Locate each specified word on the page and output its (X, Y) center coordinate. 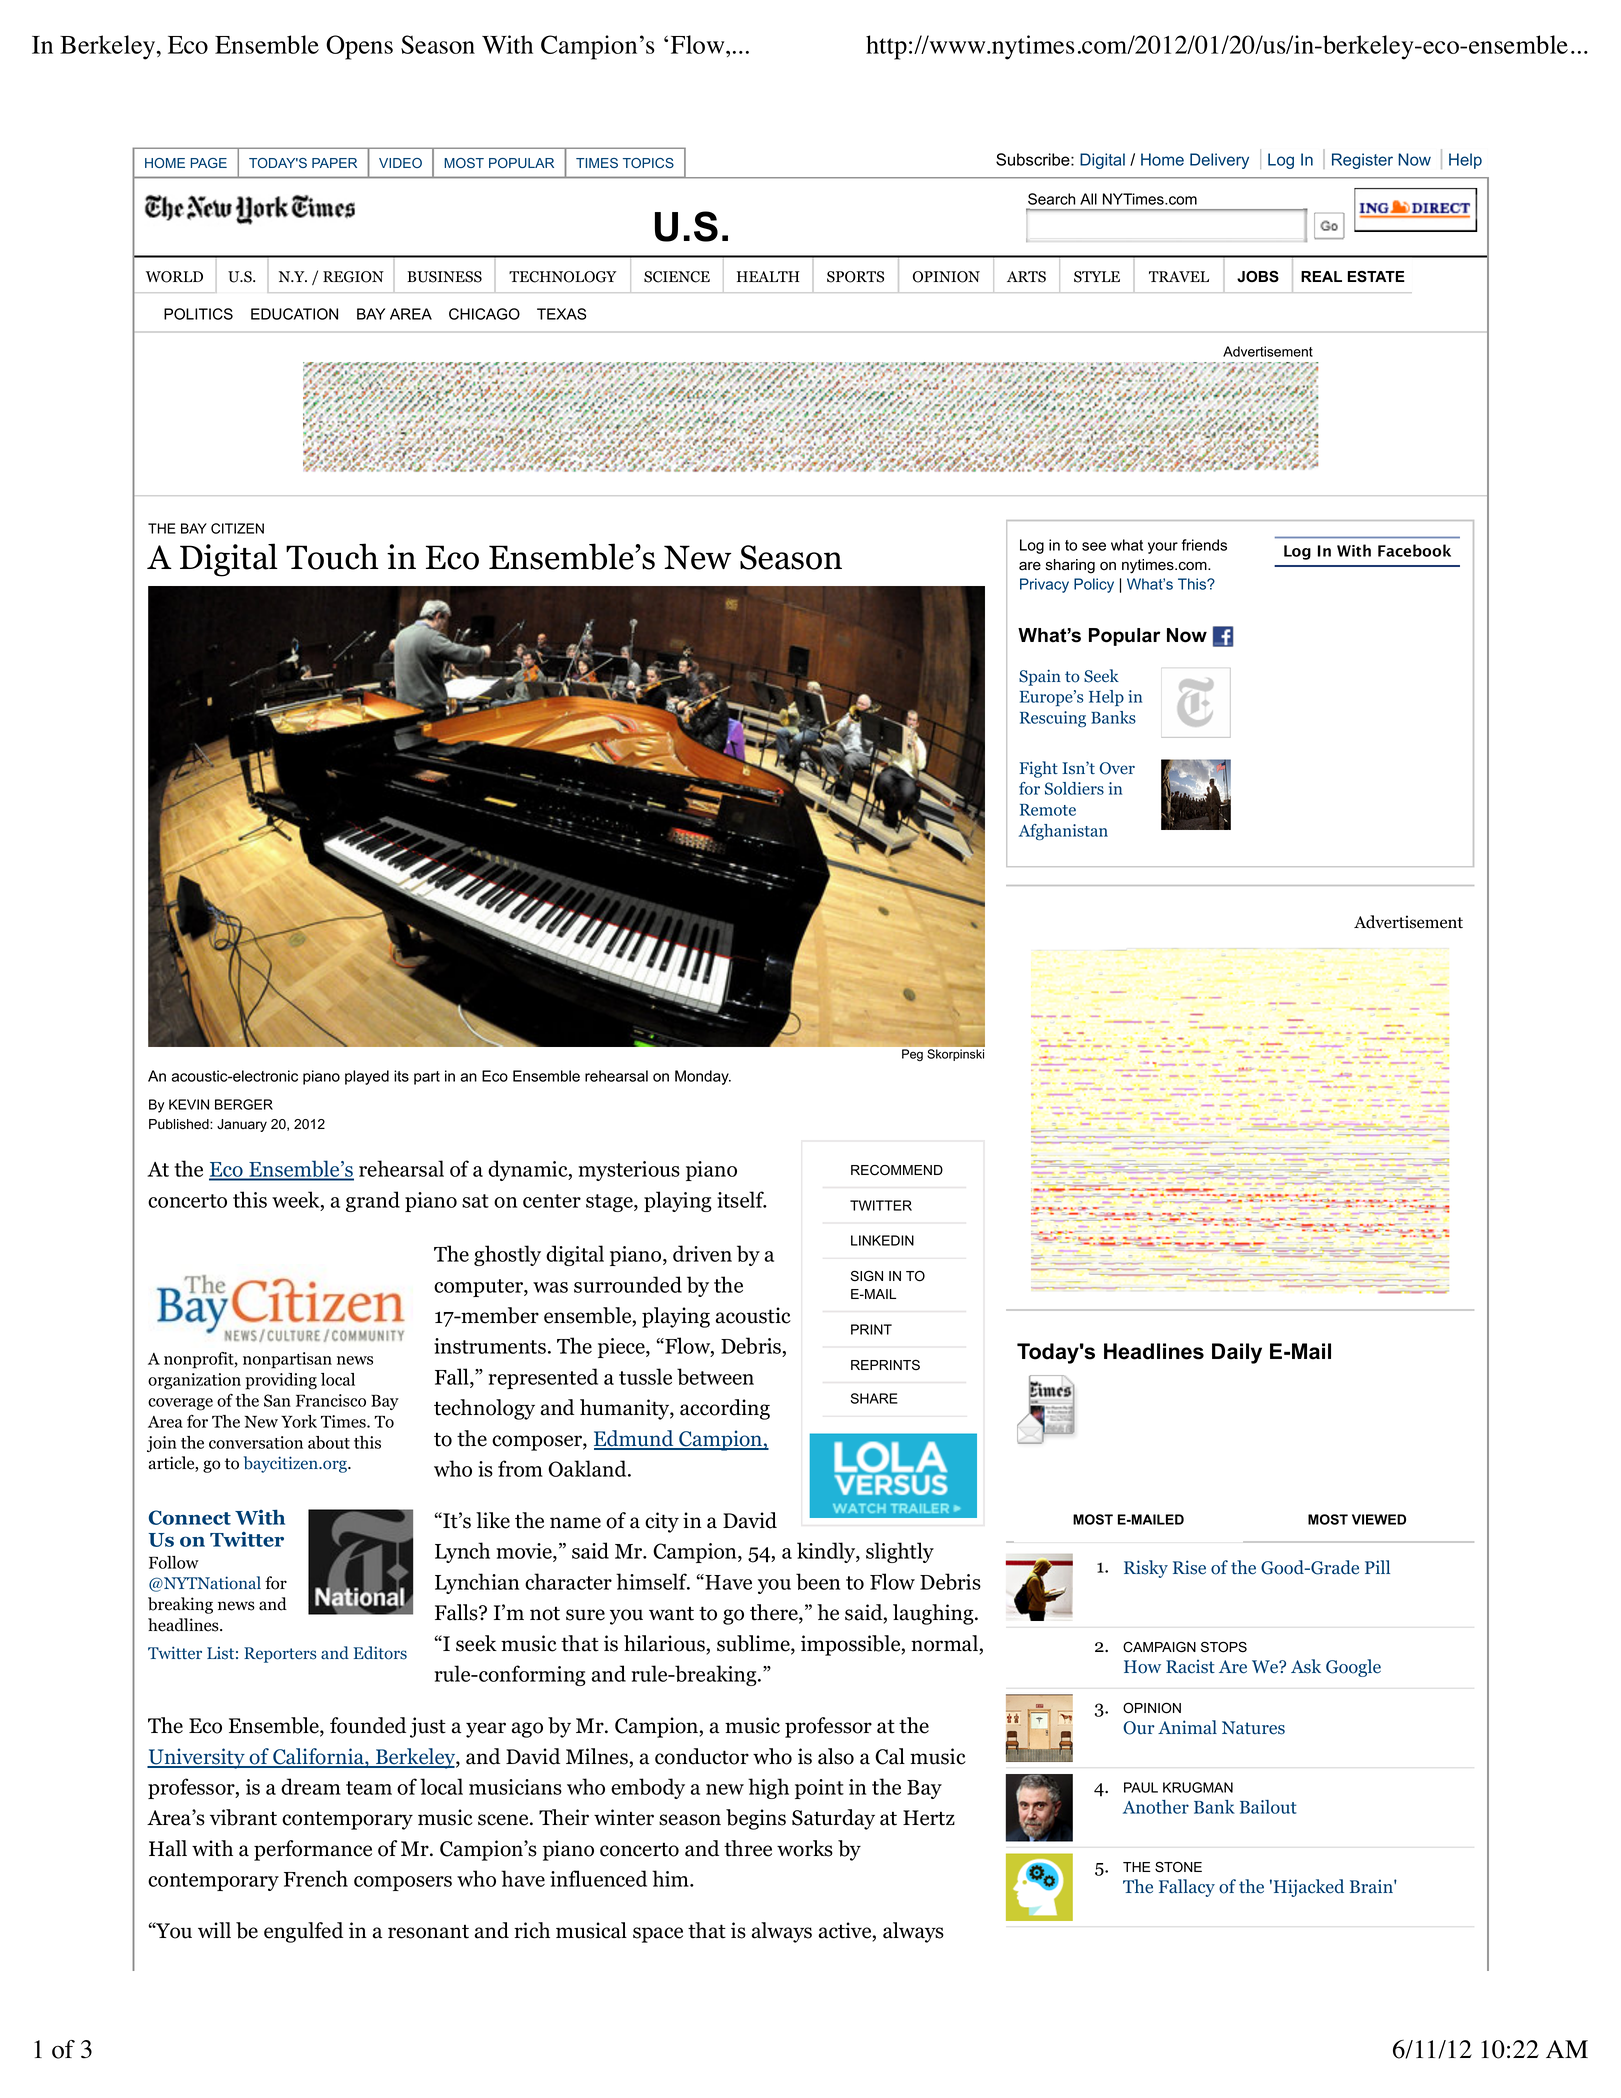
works (805, 1848)
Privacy (1044, 585)
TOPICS (648, 163)
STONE (1178, 1867)
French (316, 1878)
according (725, 1409)
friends (1204, 545)
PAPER (334, 163)
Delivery (1219, 161)
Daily (1237, 1353)
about (329, 1442)
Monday (703, 1077)
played (367, 1077)
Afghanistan (1063, 832)
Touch (332, 556)
